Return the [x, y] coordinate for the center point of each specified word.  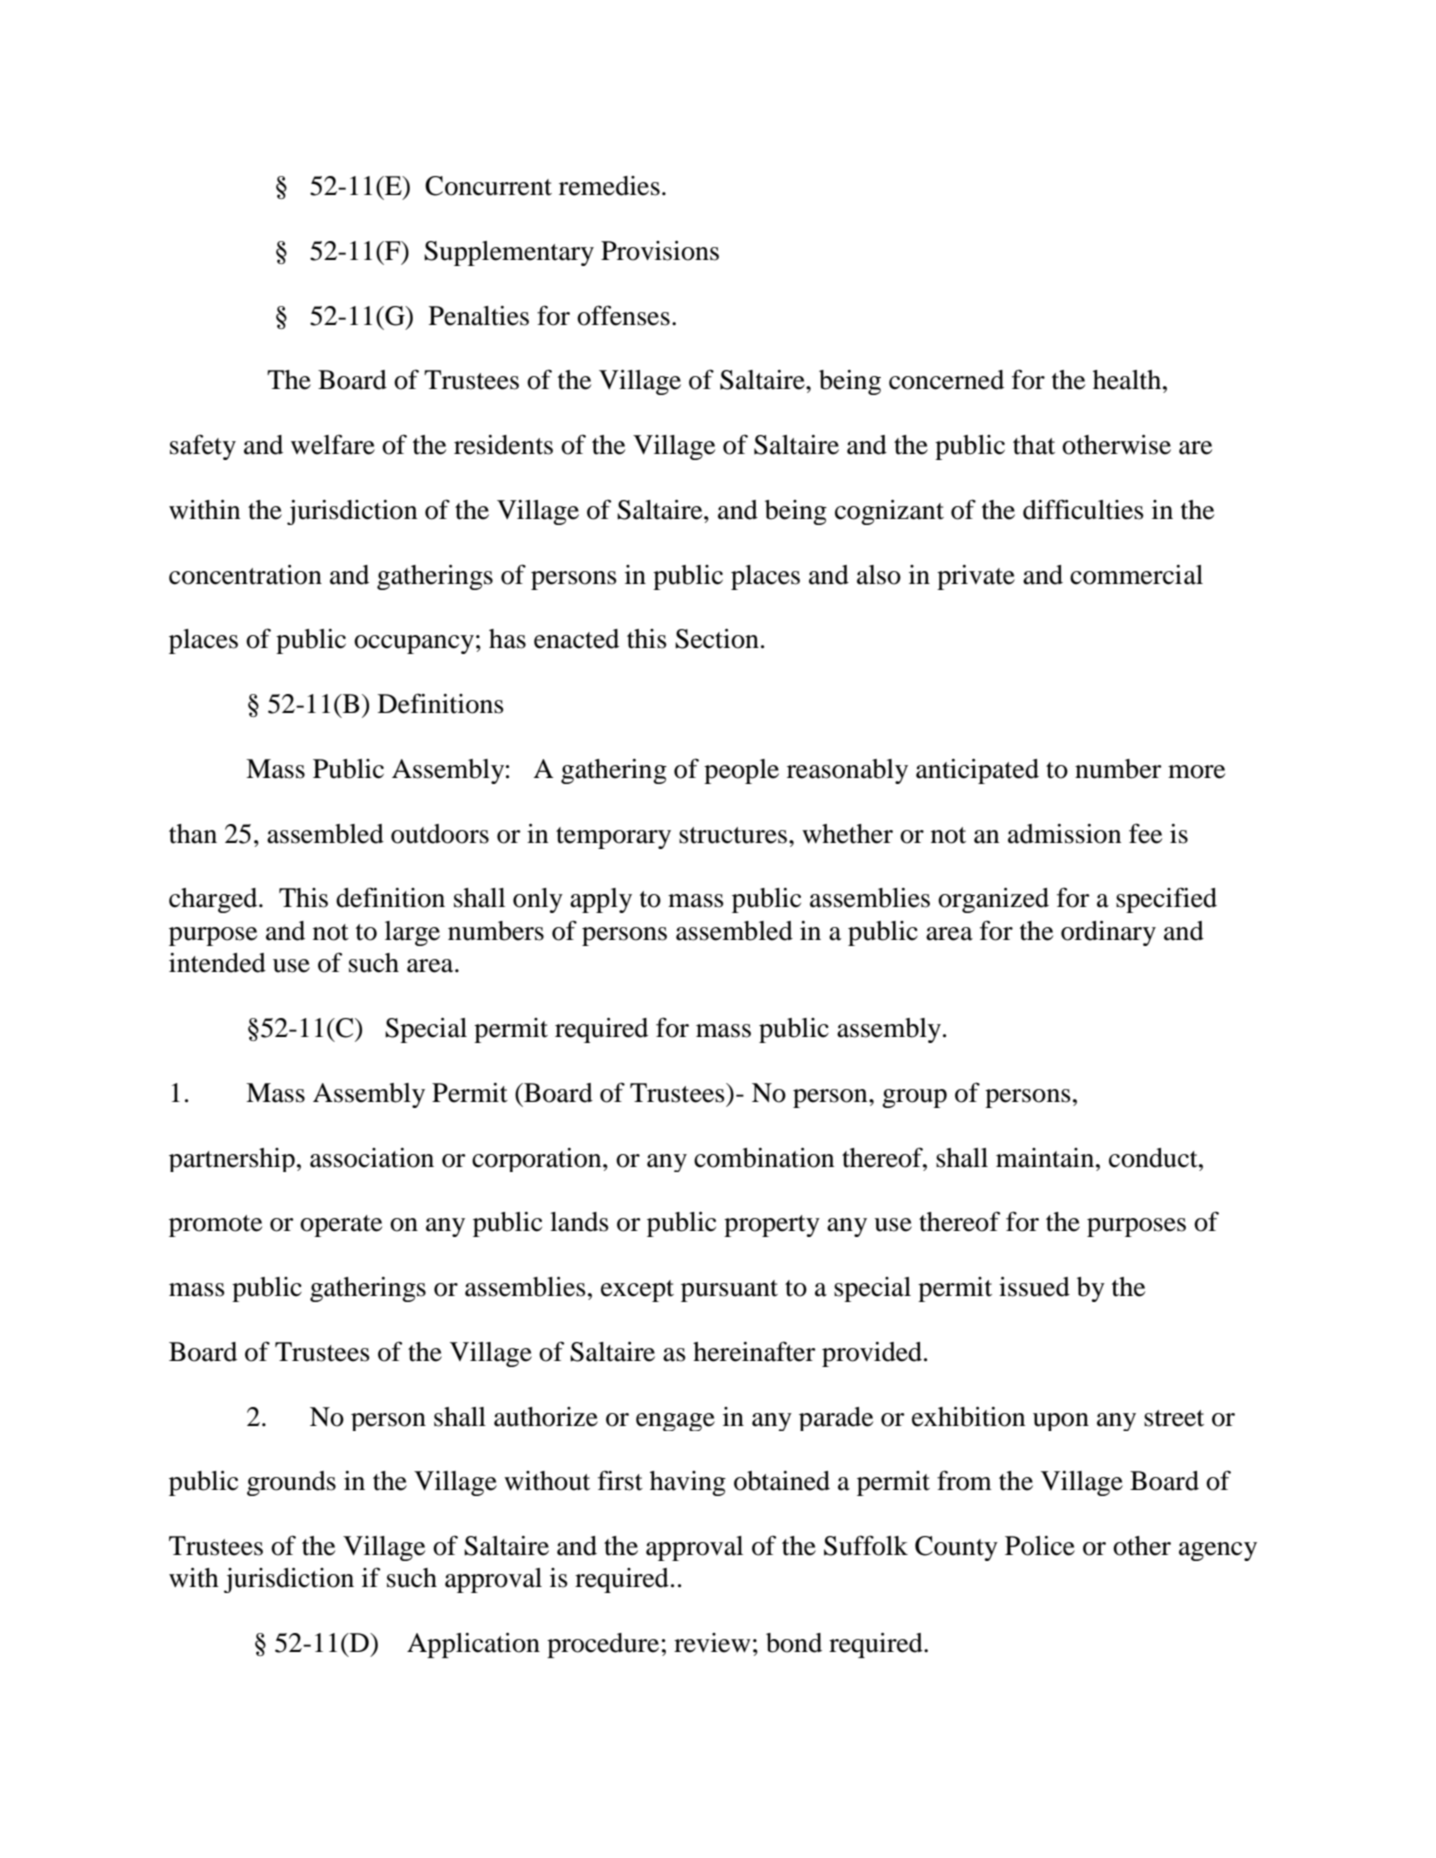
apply [601, 900]
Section [717, 639]
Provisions [660, 251]
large [412, 933]
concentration [245, 575]
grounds [291, 1483]
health [1128, 380]
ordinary [1108, 933]
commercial [1136, 575]
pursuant [729, 1291]
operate [341, 1226]
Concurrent [488, 186]
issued [1034, 1287]
